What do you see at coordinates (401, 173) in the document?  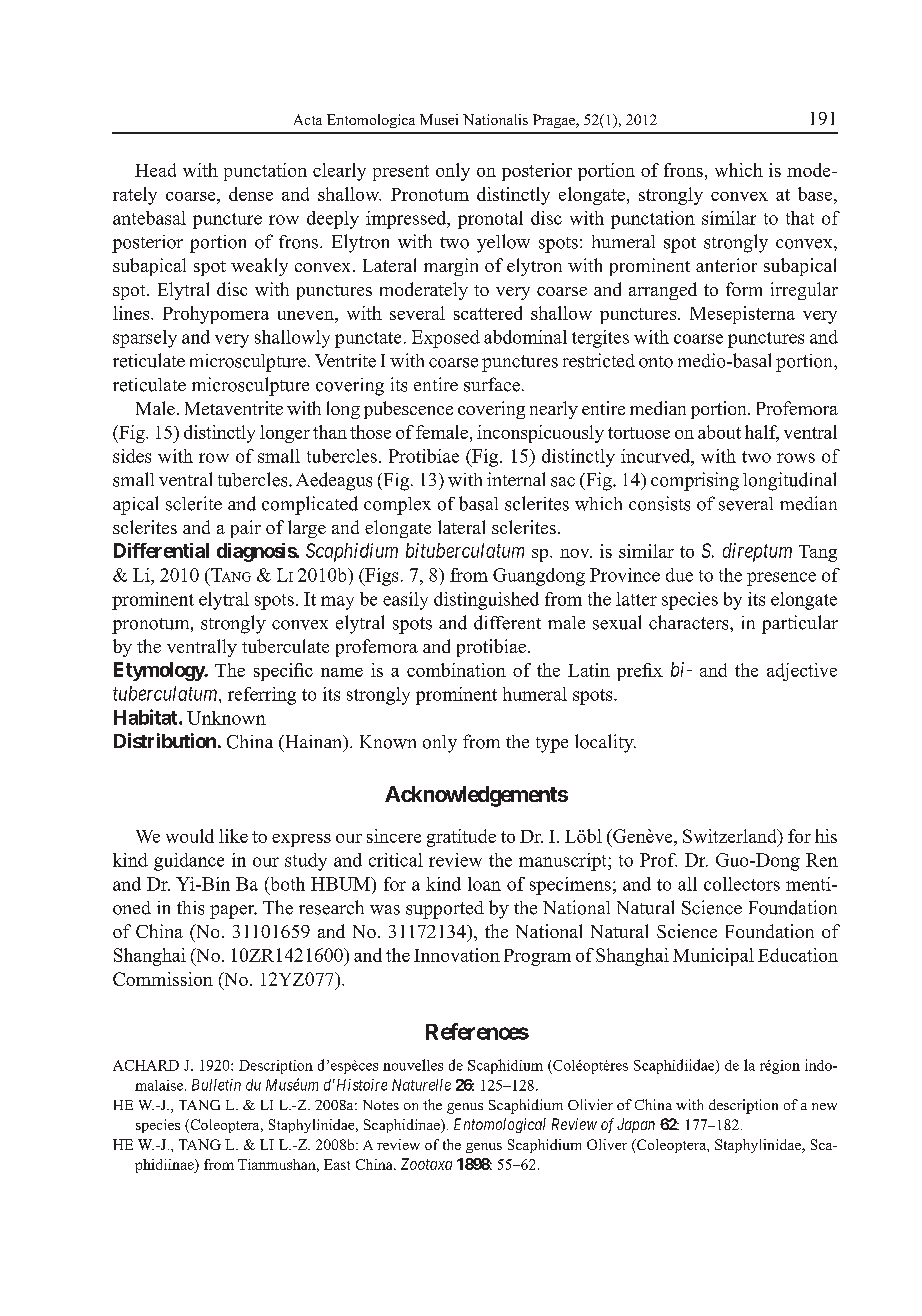 I see `present` at bounding box center [401, 173].
